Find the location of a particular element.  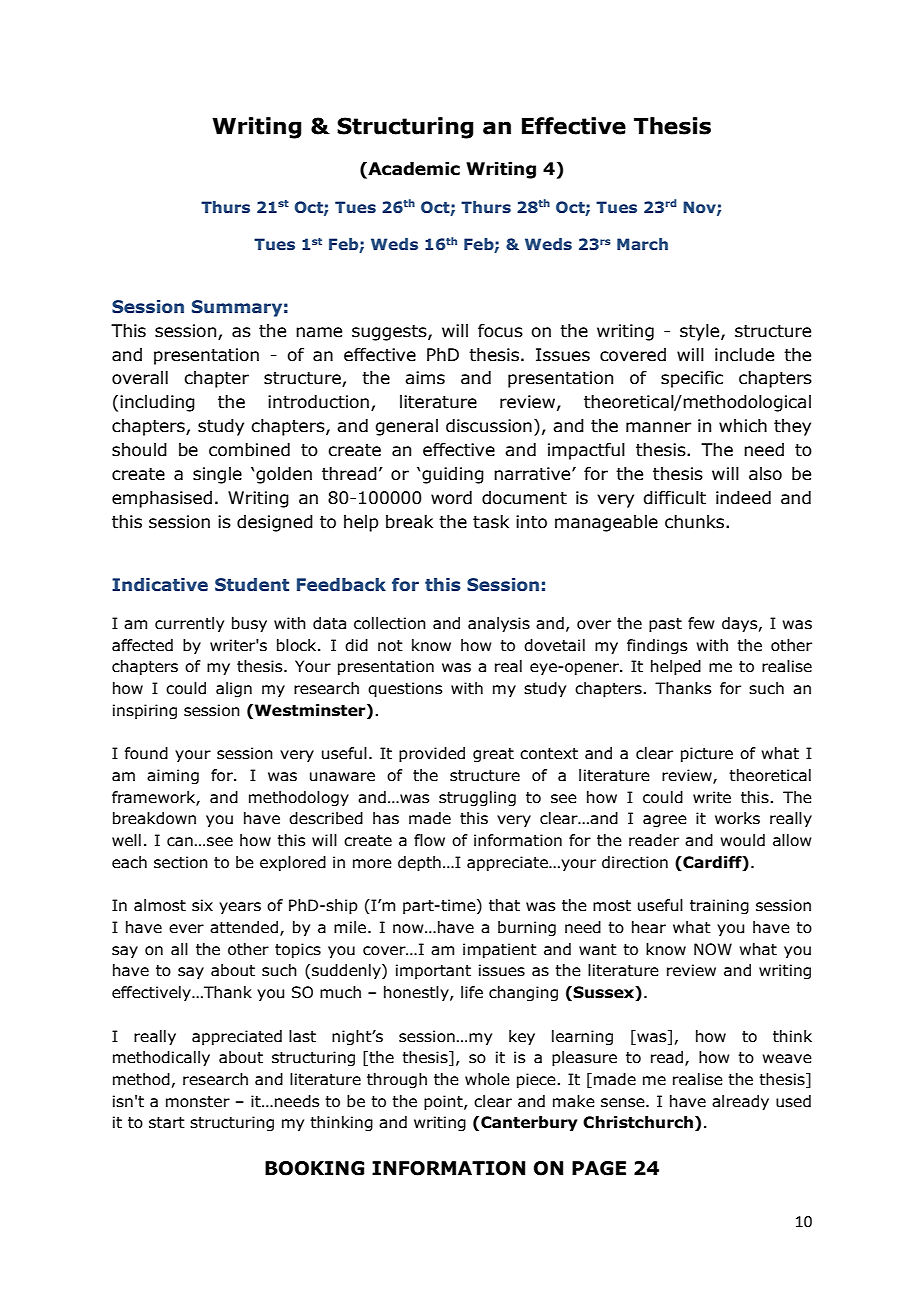

questions is located at coordinates (405, 689).
